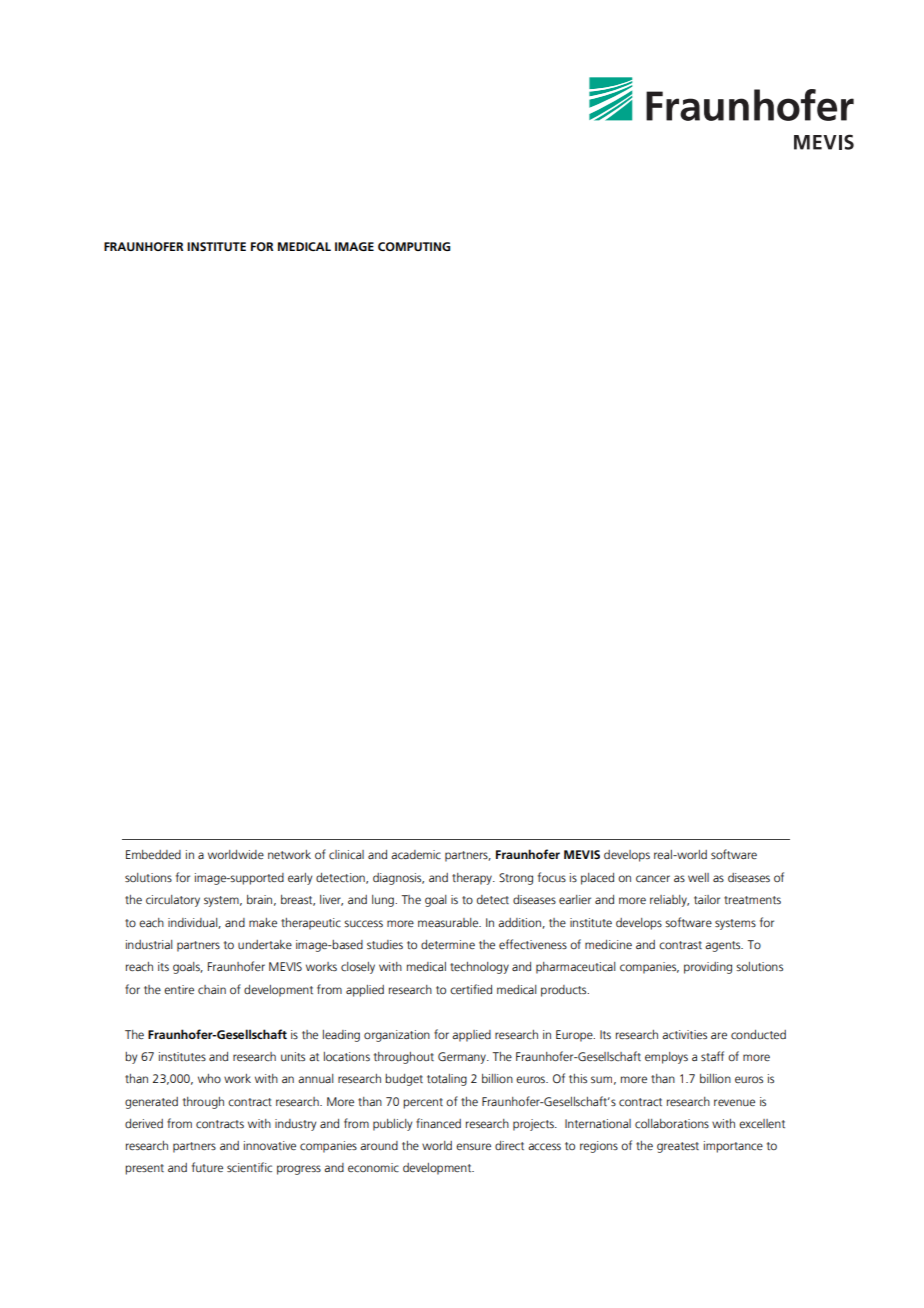 Image resolution: width=924 pixels, height=1308 pixels. What do you see at coordinates (416, 854) in the document?
I see `academic` at bounding box center [416, 854].
